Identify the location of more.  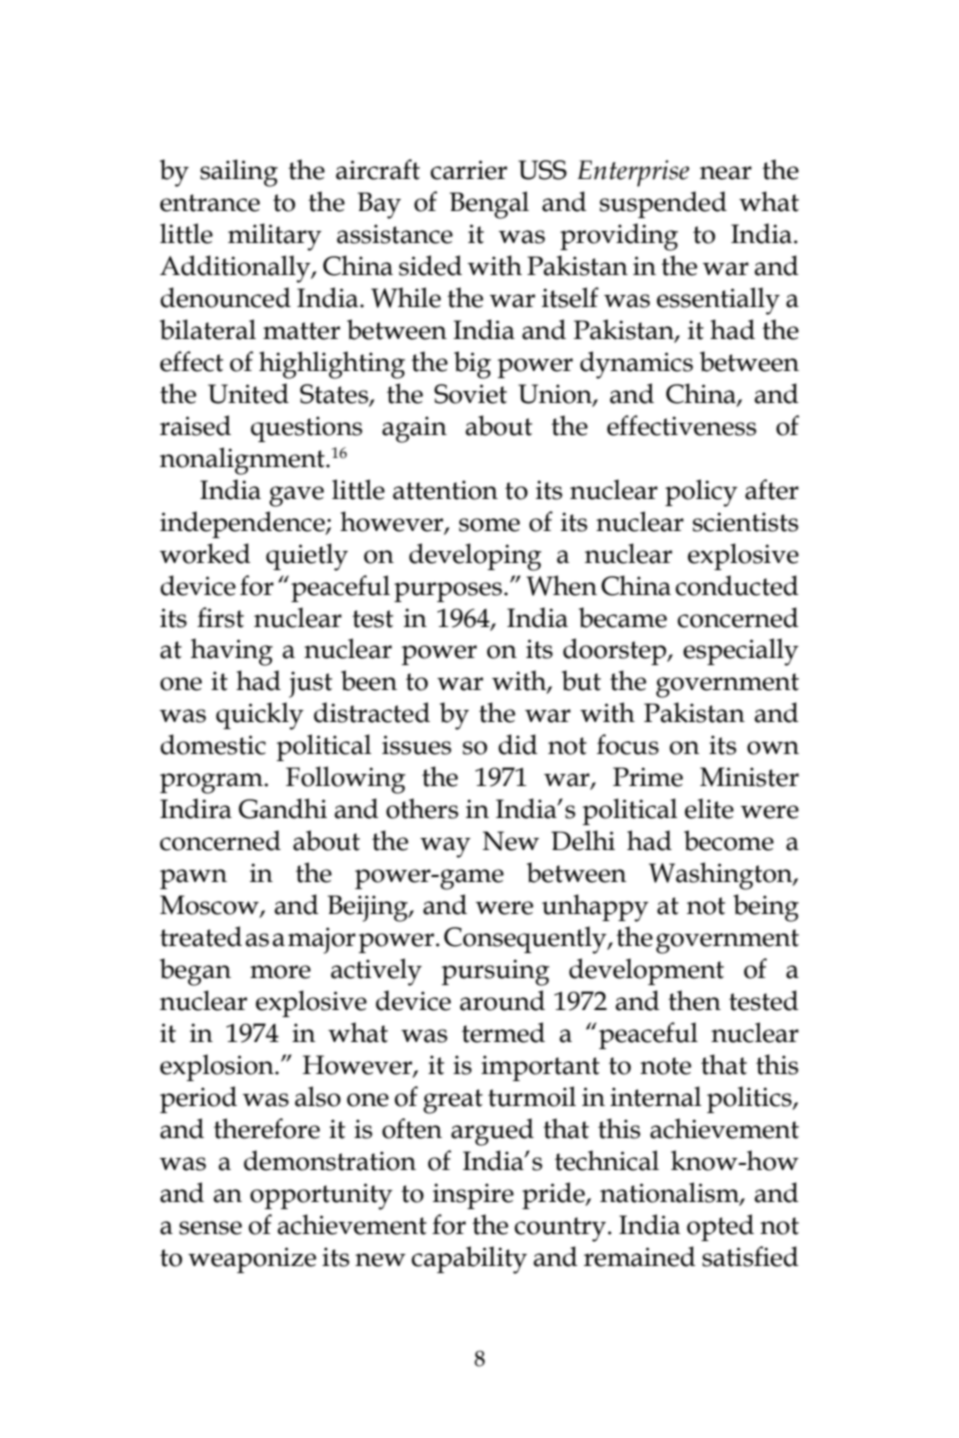
(280, 972).
